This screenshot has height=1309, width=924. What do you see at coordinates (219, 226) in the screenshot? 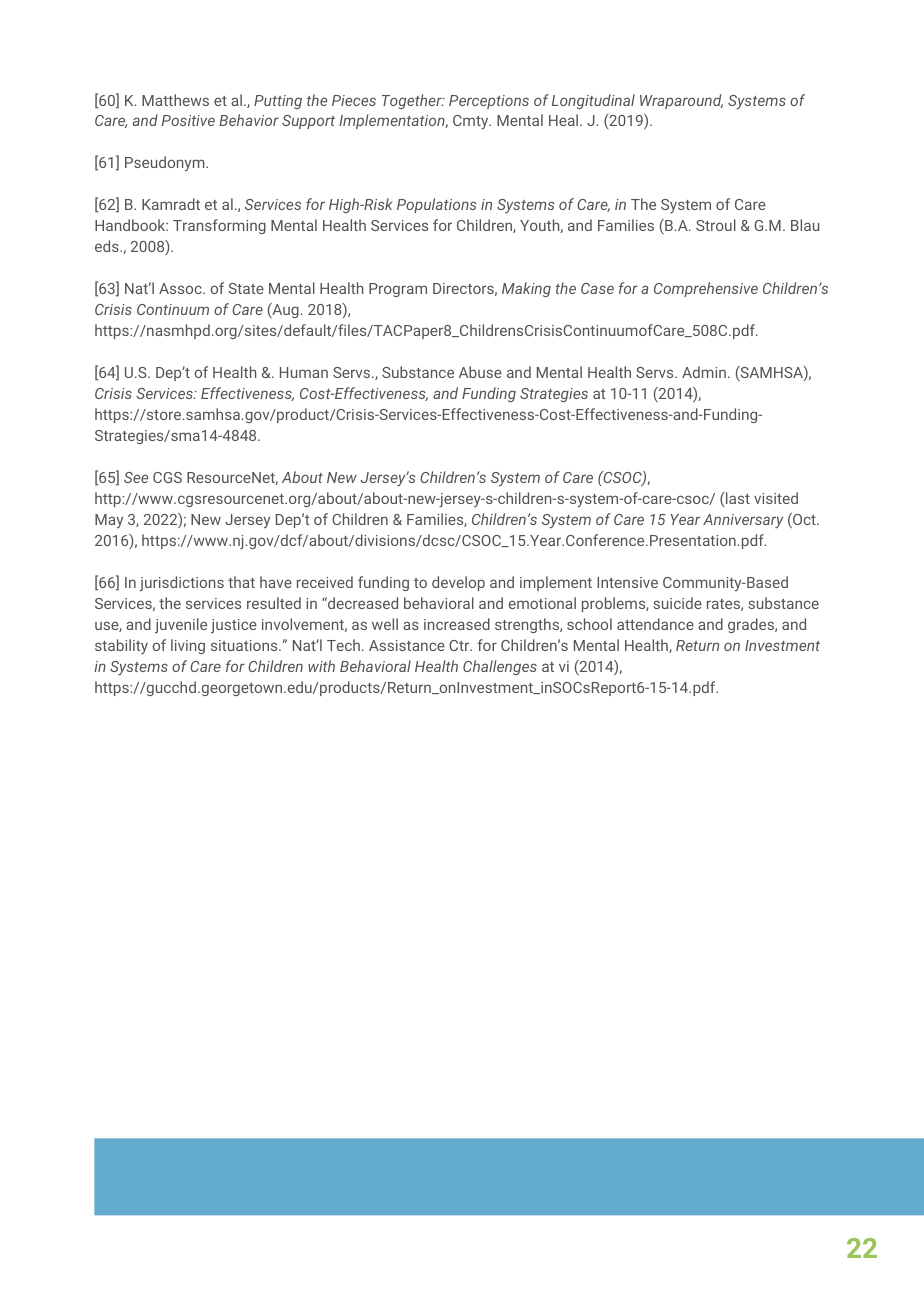
I see `Transforming` at bounding box center [219, 226].
